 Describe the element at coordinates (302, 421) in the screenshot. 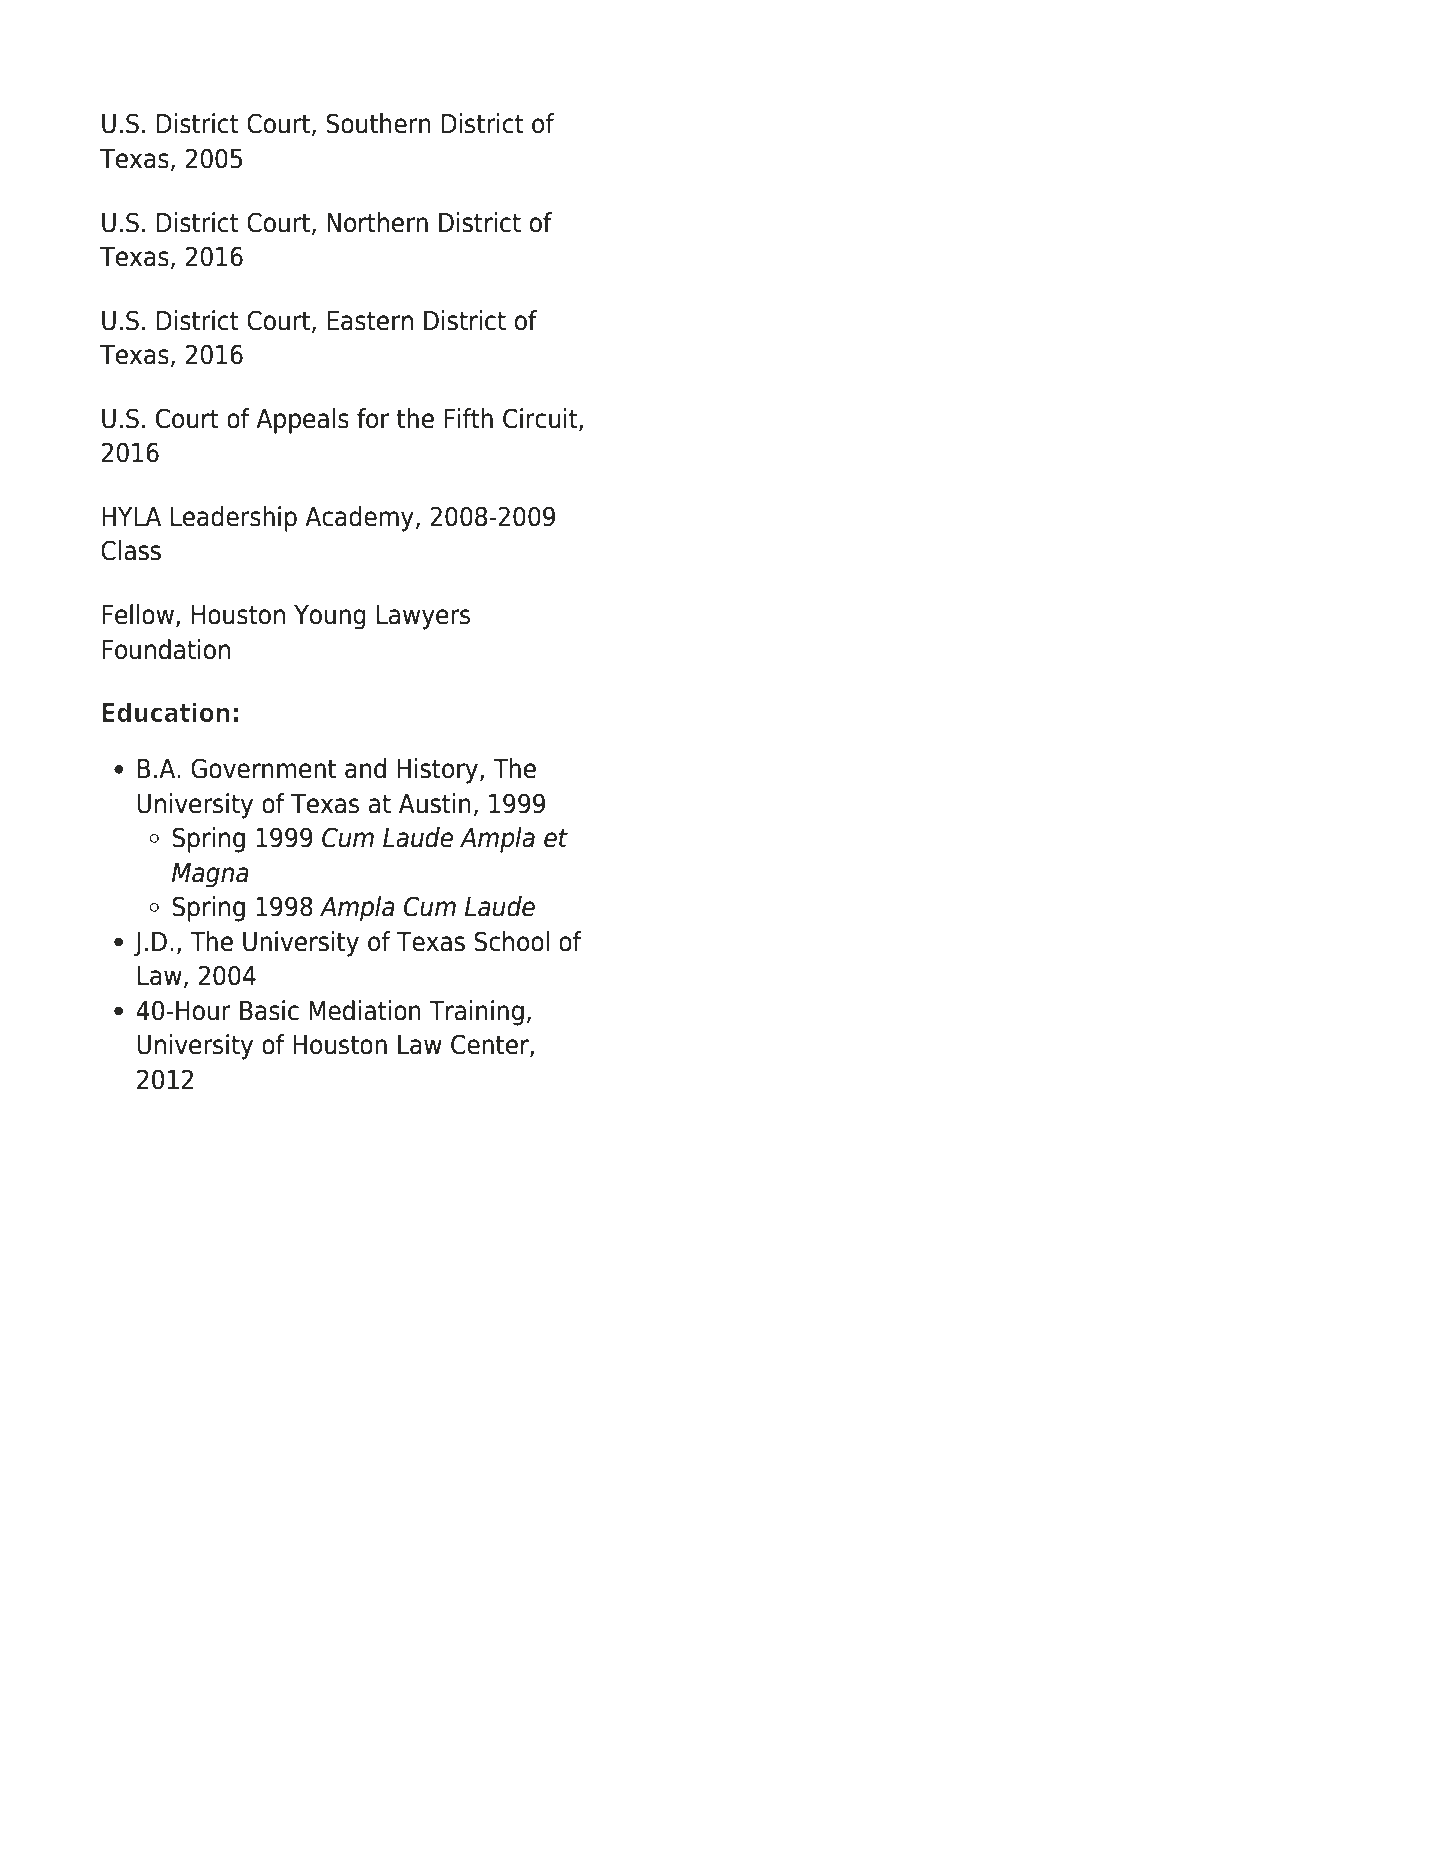

I see `Appeals` at that location.
